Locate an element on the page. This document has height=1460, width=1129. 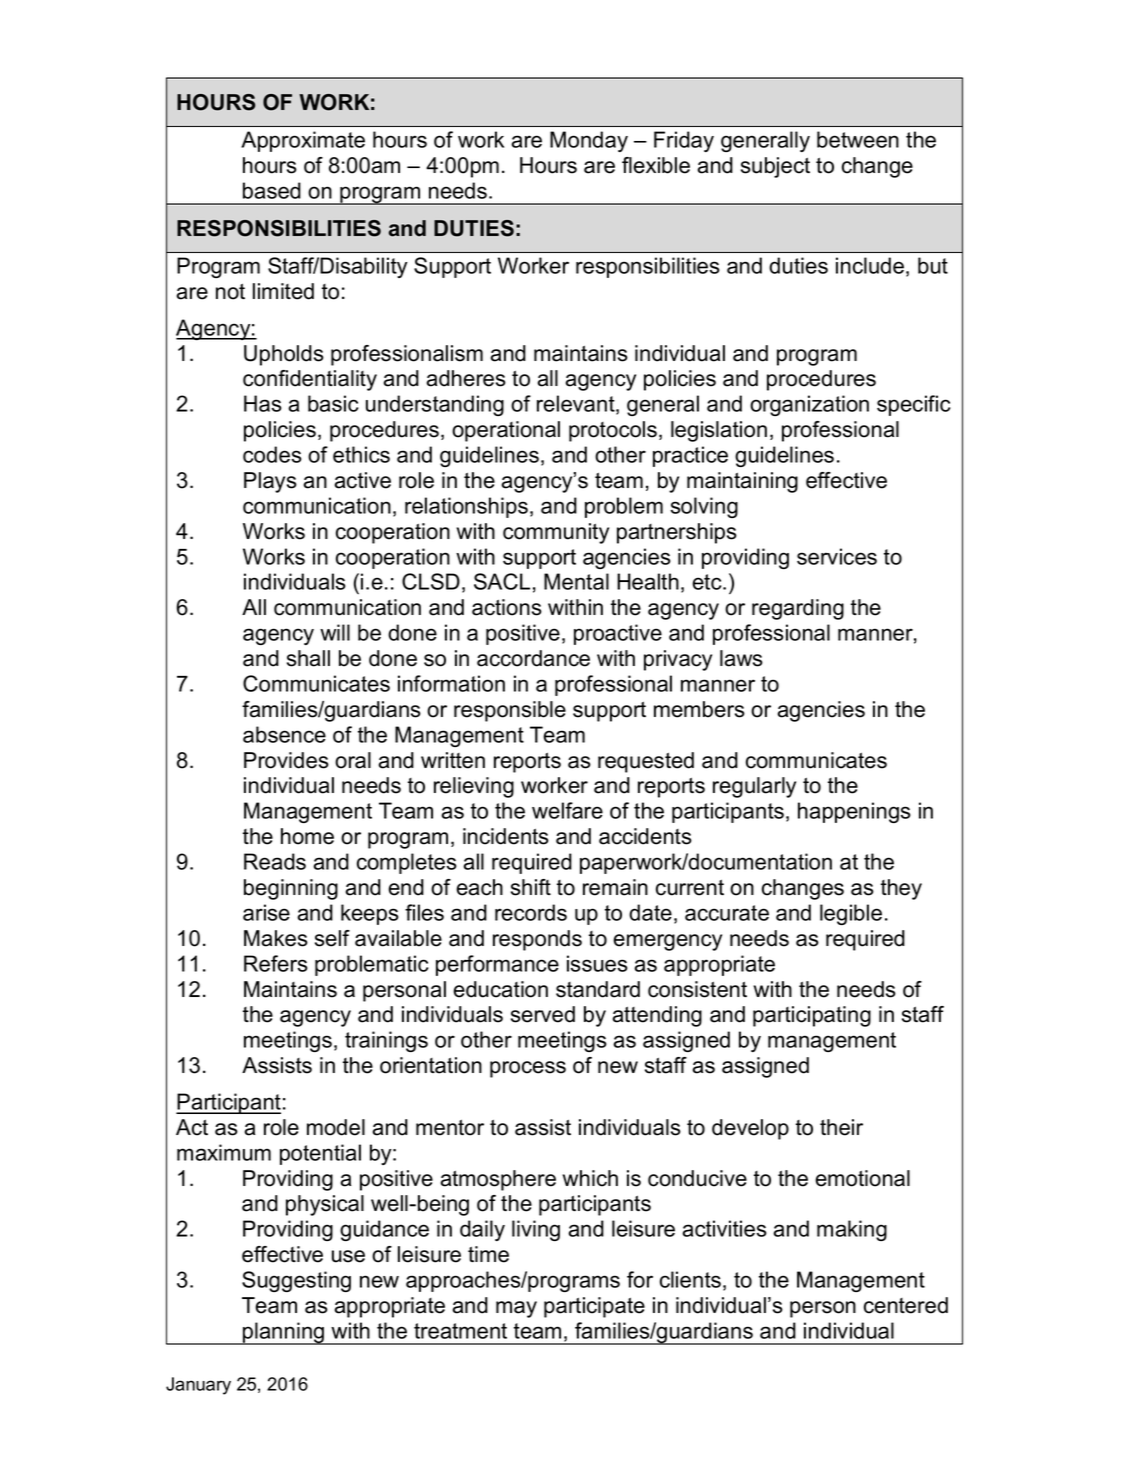
participate is located at coordinates (594, 1307).
